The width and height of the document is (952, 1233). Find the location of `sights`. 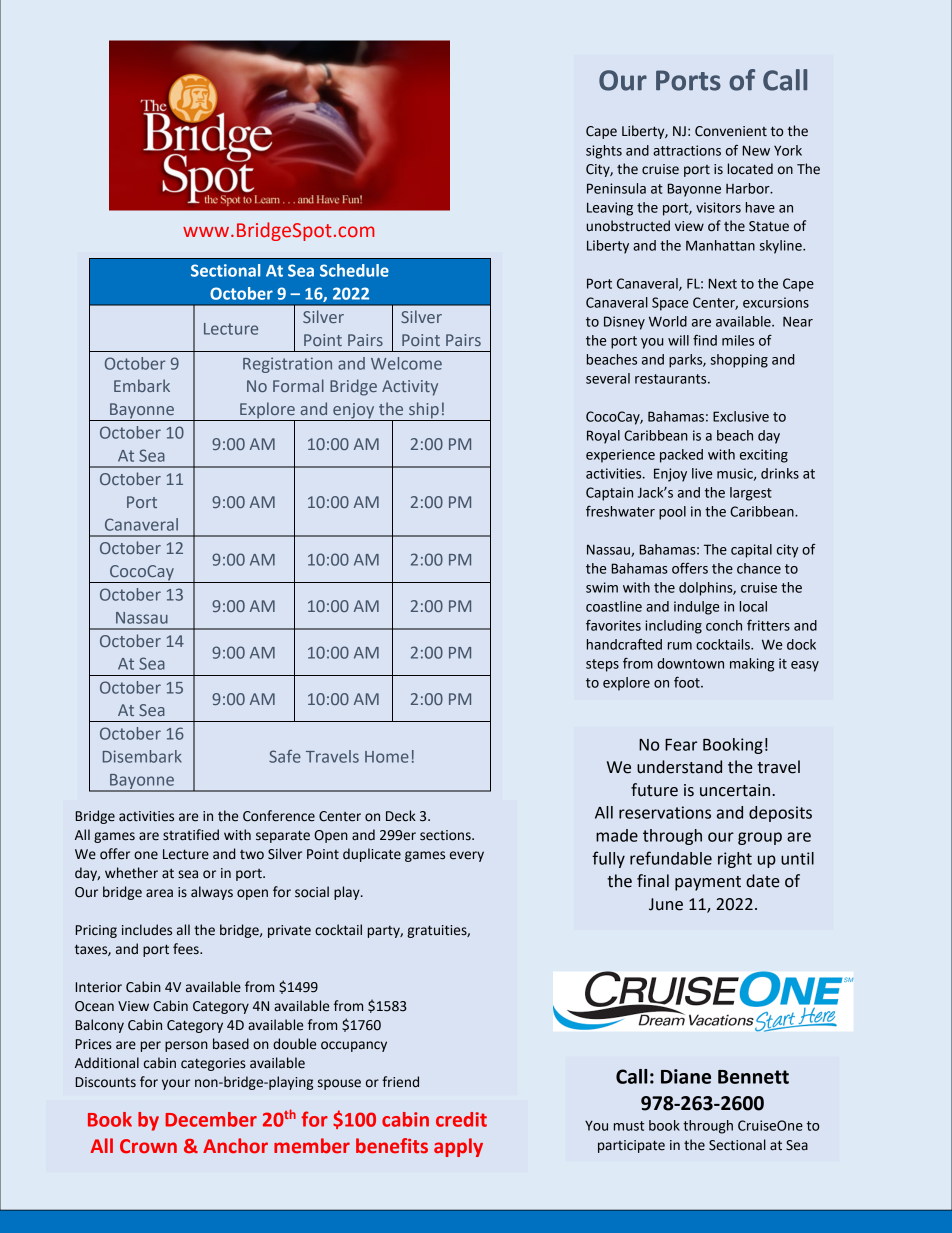

sights is located at coordinates (604, 152).
